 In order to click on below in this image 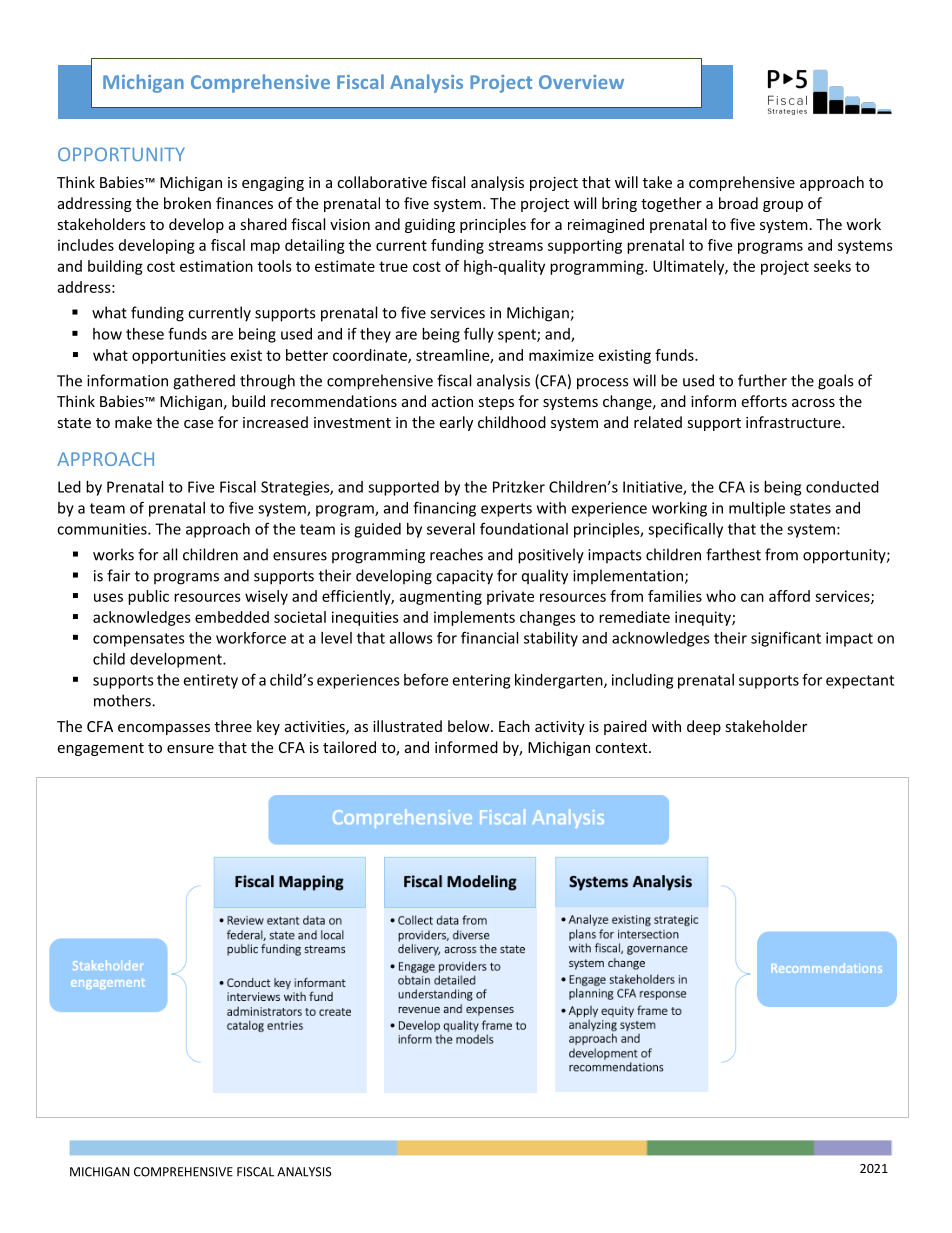, I will do `click(470, 726)`.
